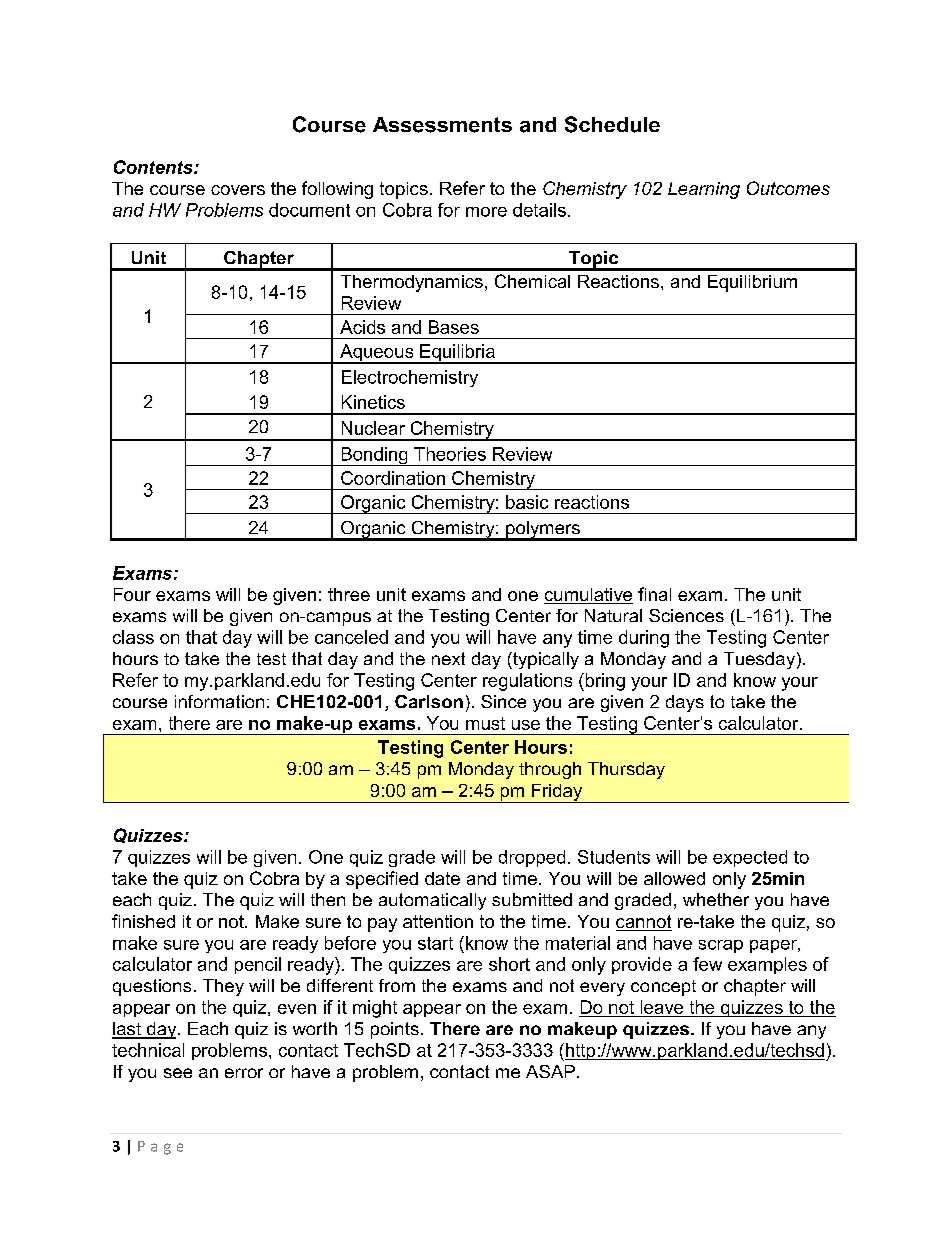 This page has height=1233, width=952. I want to click on Assessments, so click(442, 125).
